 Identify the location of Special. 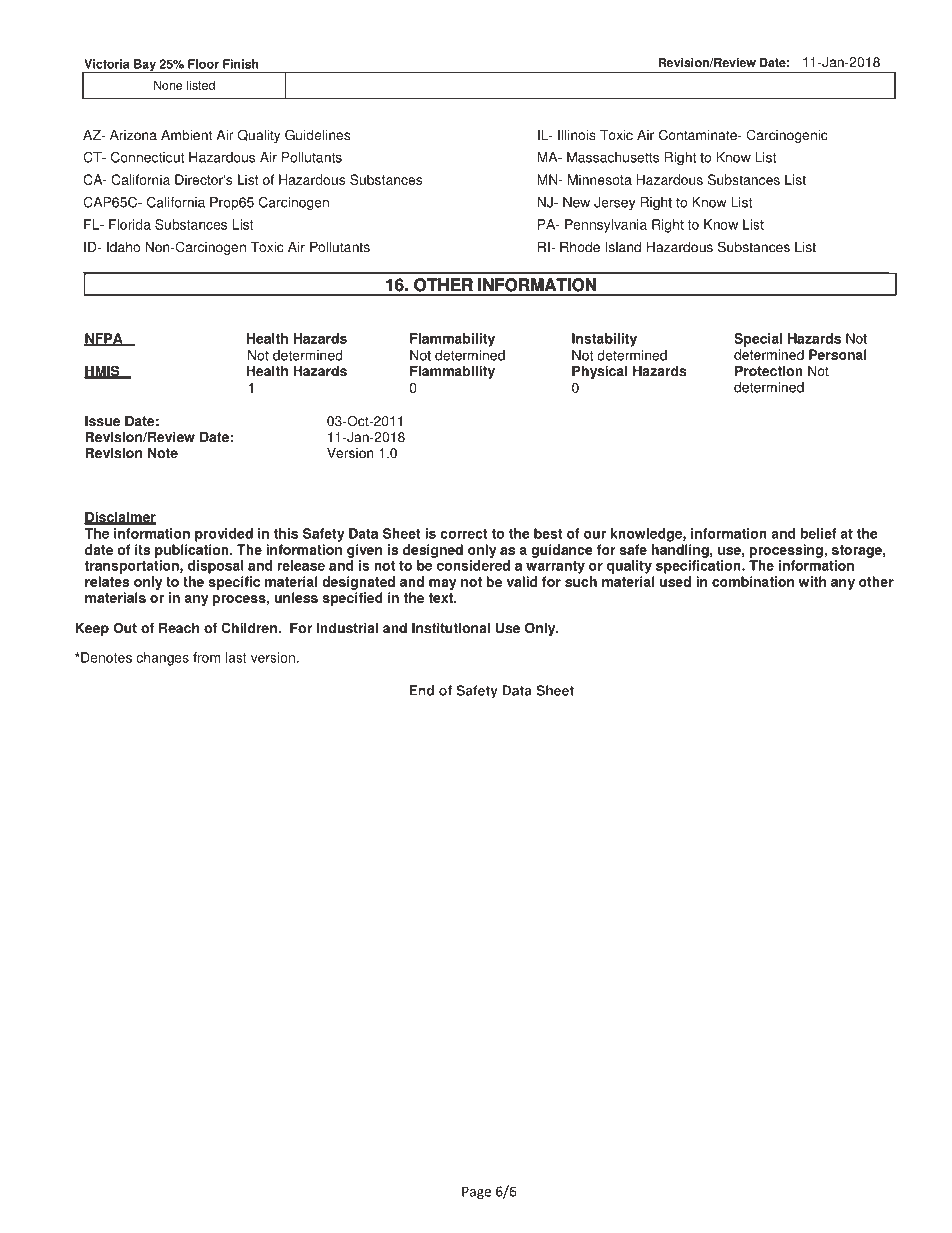
(758, 340).
